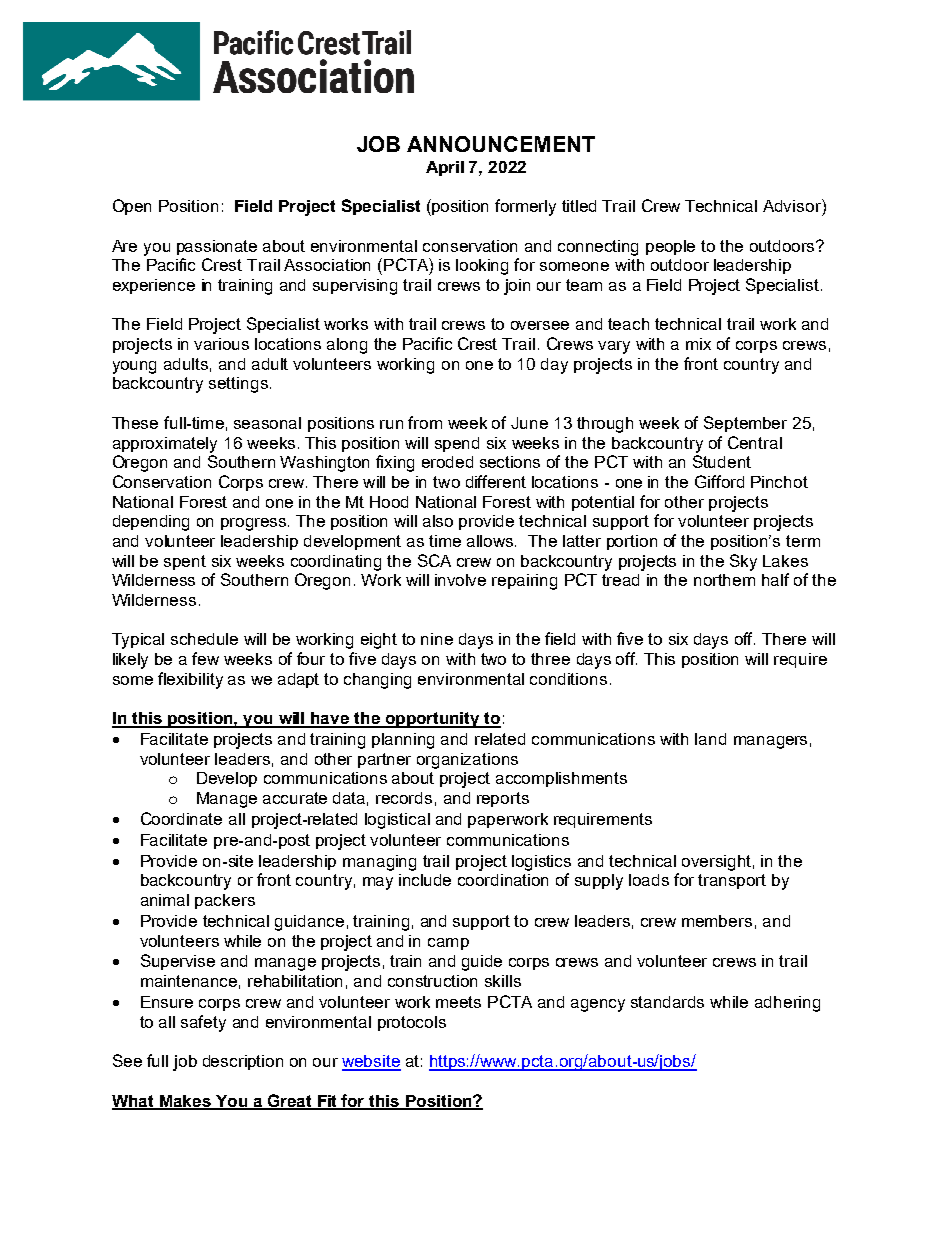  What do you see at coordinates (204, 639) in the screenshot?
I see `schedule` at bounding box center [204, 639].
